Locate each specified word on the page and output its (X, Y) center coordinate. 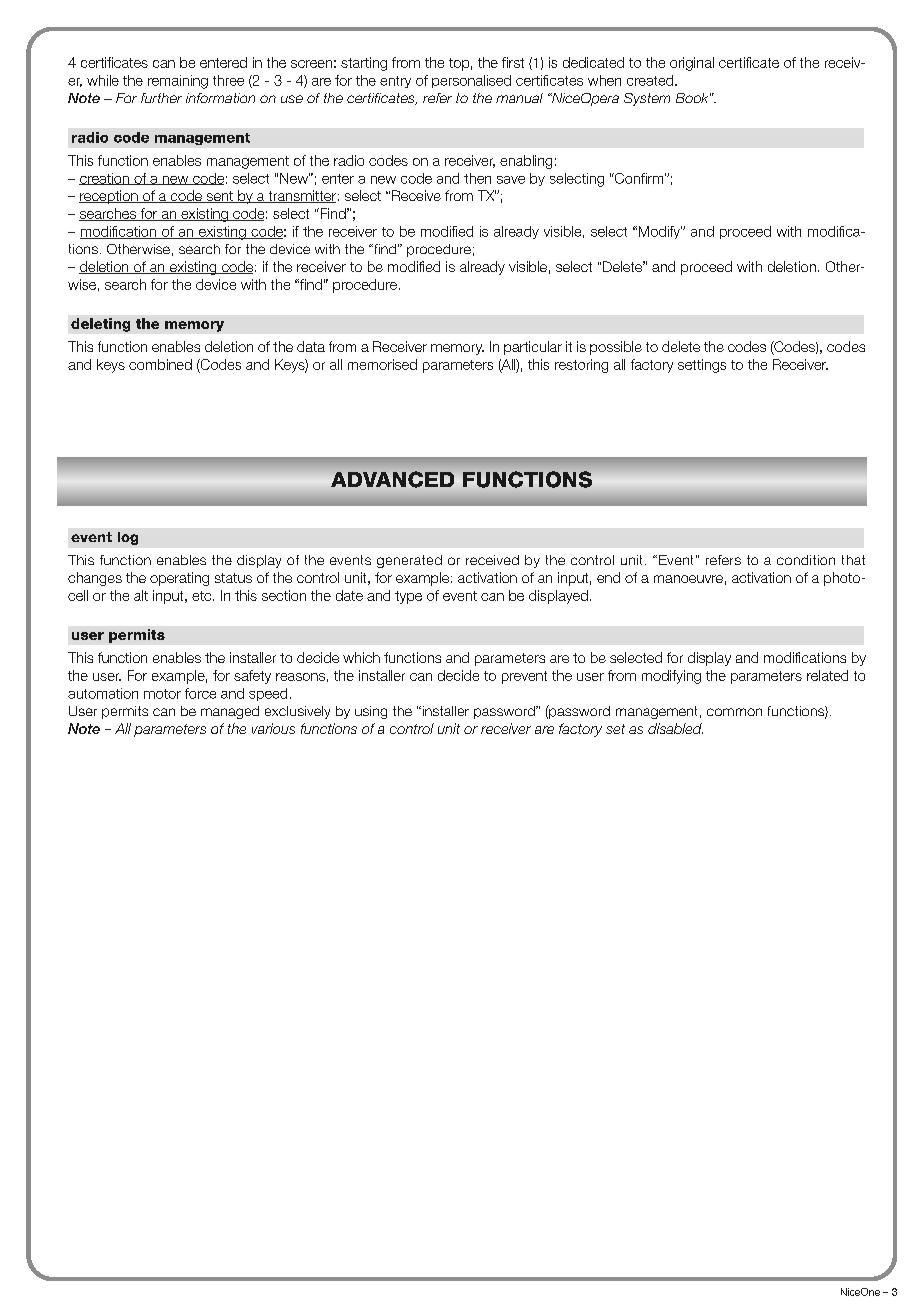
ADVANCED (392, 479)
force (200, 693)
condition (806, 560)
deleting (100, 325)
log (128, 538)
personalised (471, 81)
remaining (178, 82)
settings (702, 366)
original (692, 64)
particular (533, 348)
